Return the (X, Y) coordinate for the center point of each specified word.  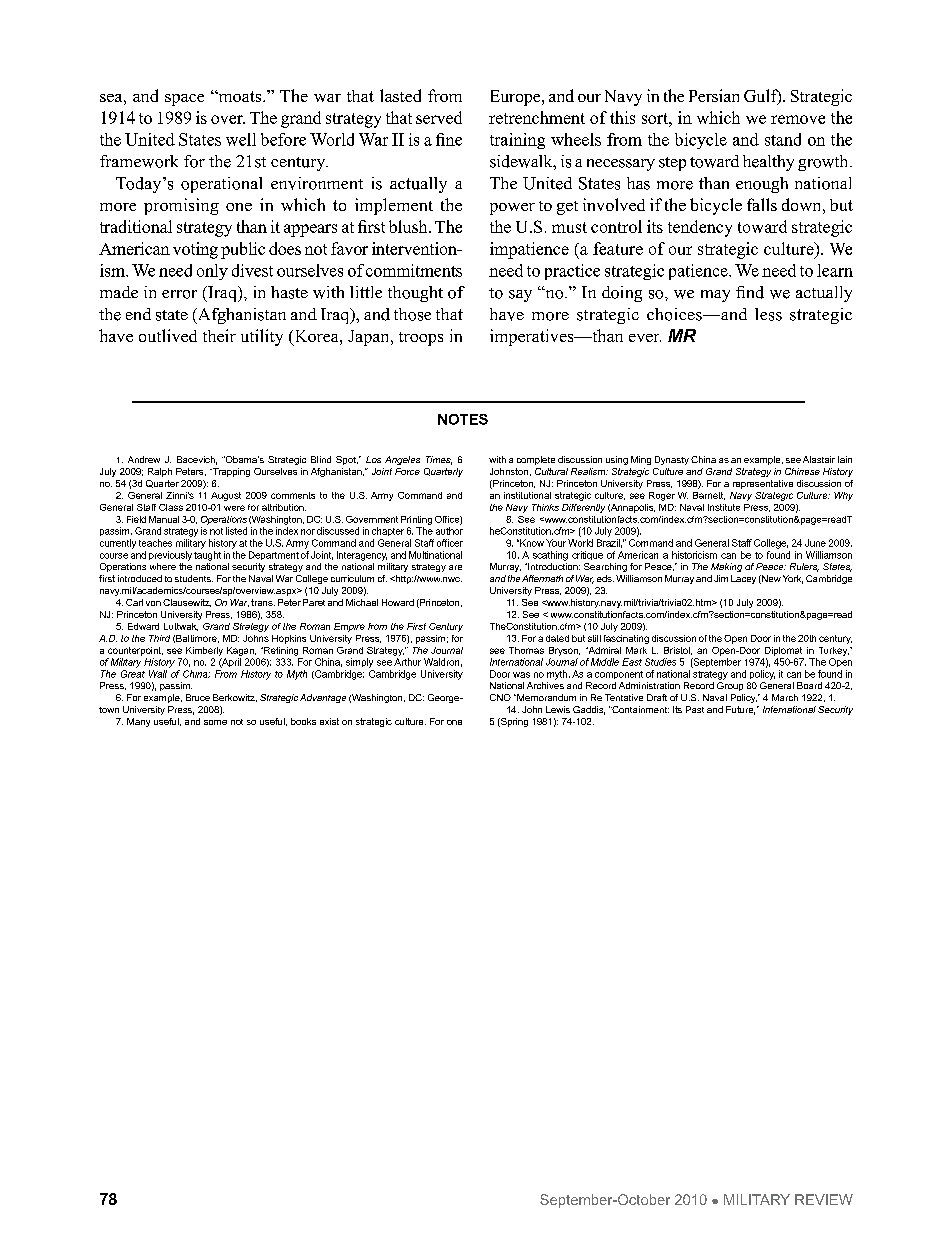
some (215, 722)
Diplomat (783, 651)
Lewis (558, 709)
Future (740, 710)
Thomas (526, 650)
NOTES (463, 419)
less (768, 314)
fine (449, 139)
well (241, 139)
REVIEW (824, 1199)
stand (783, 139)
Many (138, 722)
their (219, 335)
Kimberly (204, 651)
